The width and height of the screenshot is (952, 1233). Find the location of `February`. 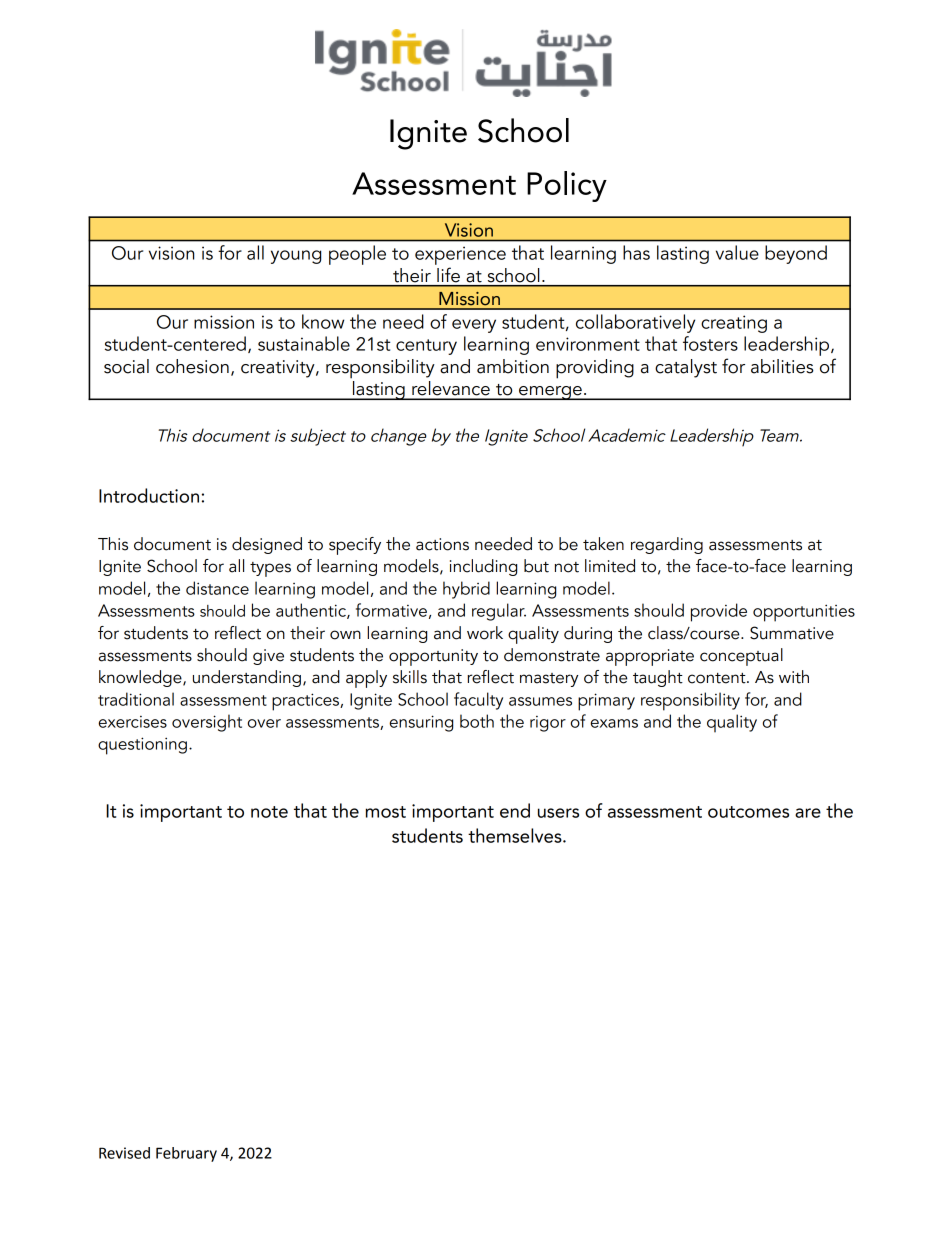

February is located at coordinates (186, 1154).
